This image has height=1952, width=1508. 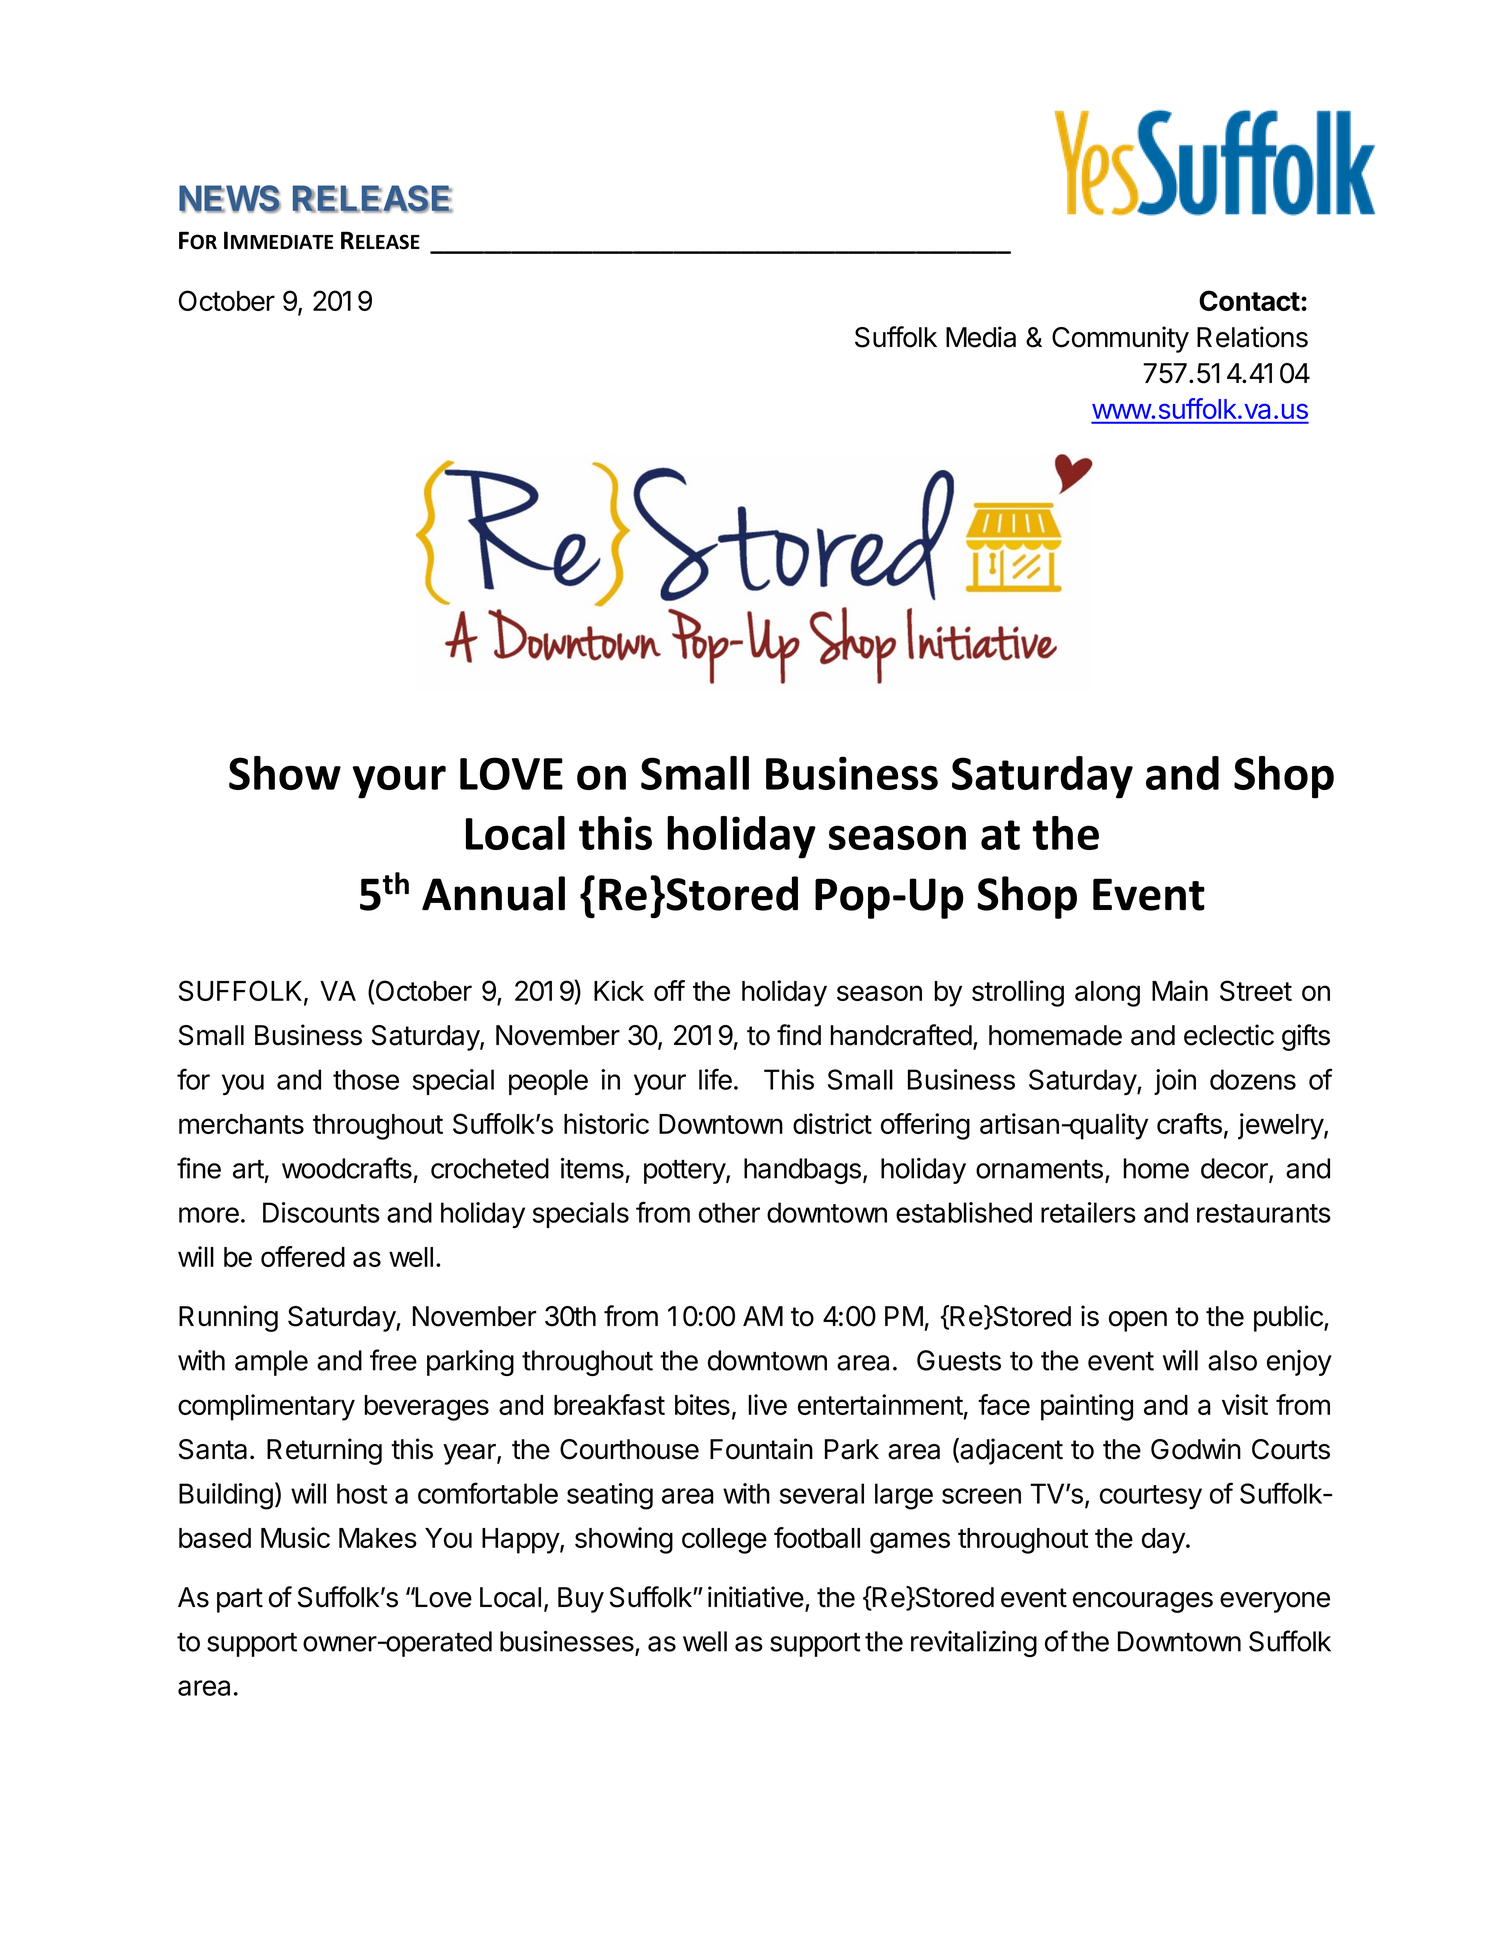 I want to click on Kick, so click(x=619, y=990).
